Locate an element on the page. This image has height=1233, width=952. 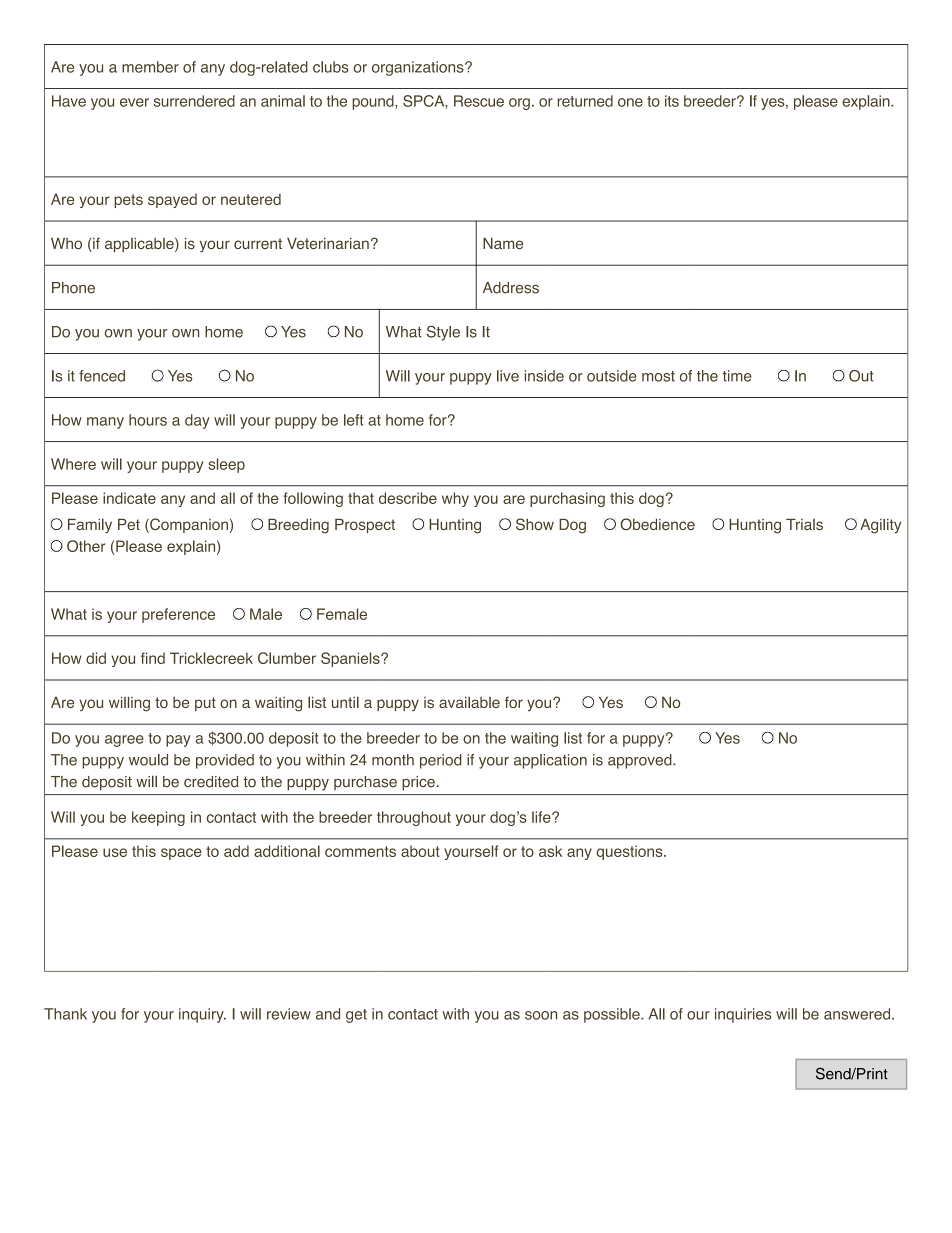
Show is located at coordinates (535, 524).
